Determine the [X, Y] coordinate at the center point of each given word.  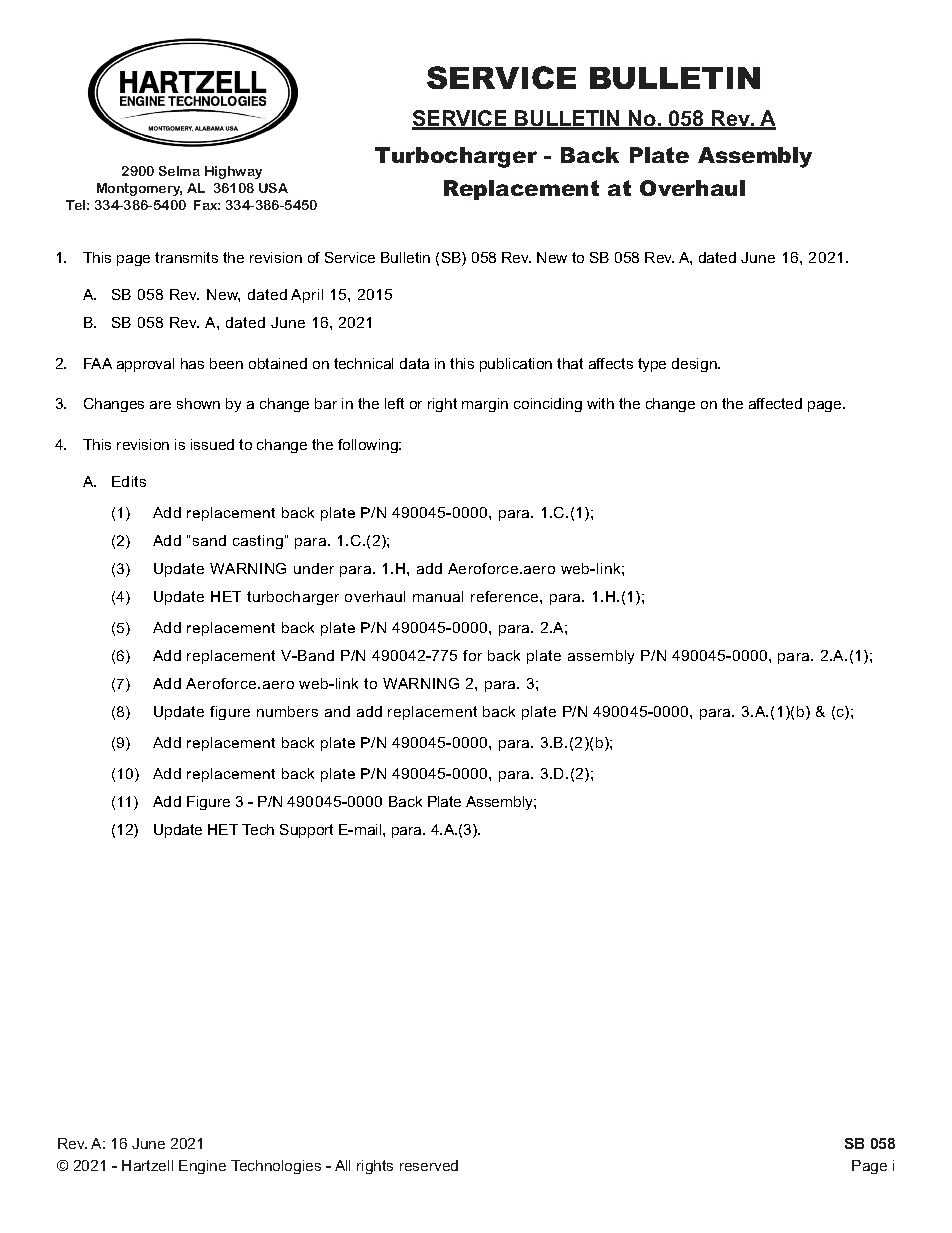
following [369, 446]
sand [209, 540]
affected [775, 403]
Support [306, 831]
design [695, 365]
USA [273, 188]
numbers [287, 711]
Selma [179, 171]
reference [506, 596]
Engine [202, 1167]
